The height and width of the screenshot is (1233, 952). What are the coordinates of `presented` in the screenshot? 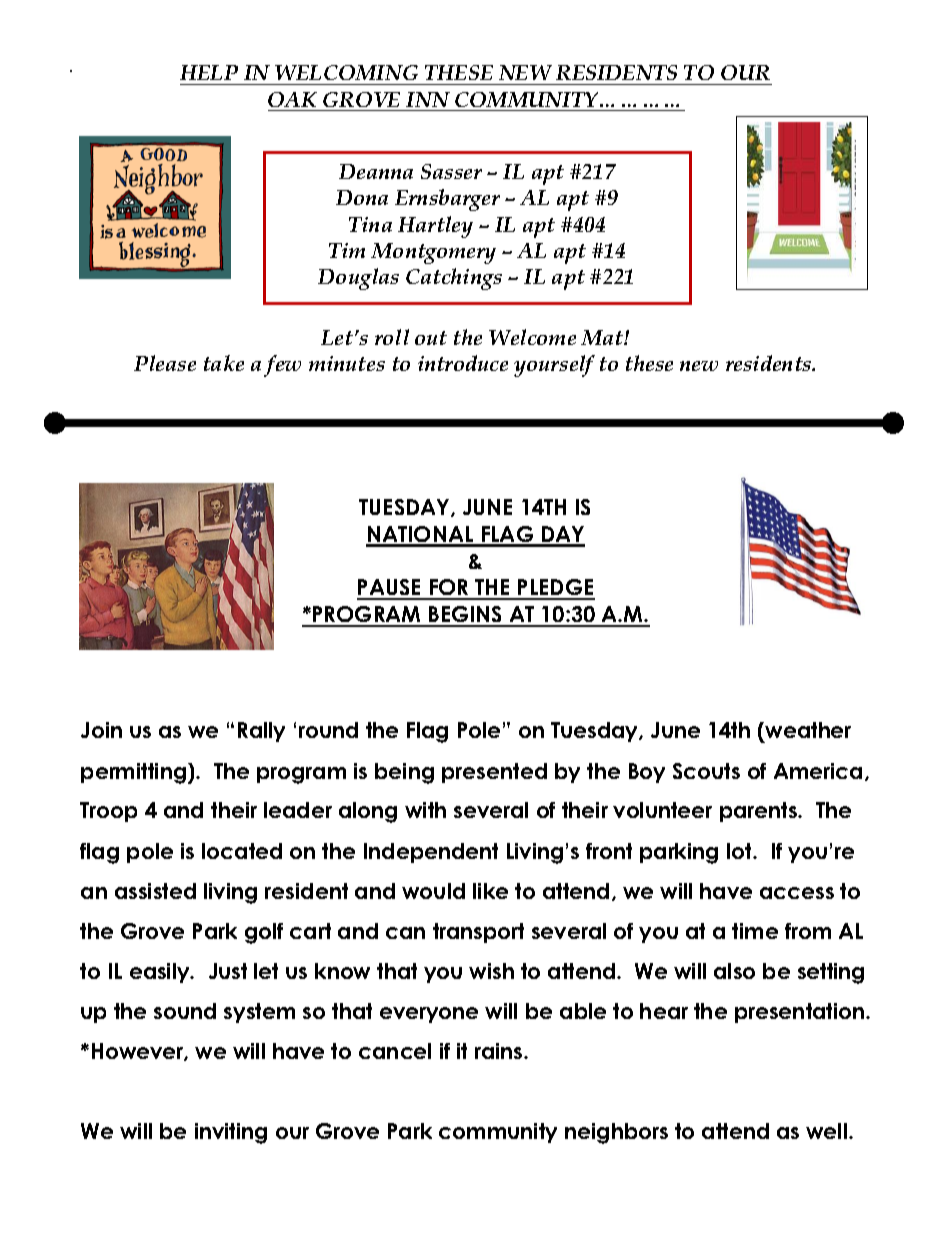 It's located at (494, 773).
